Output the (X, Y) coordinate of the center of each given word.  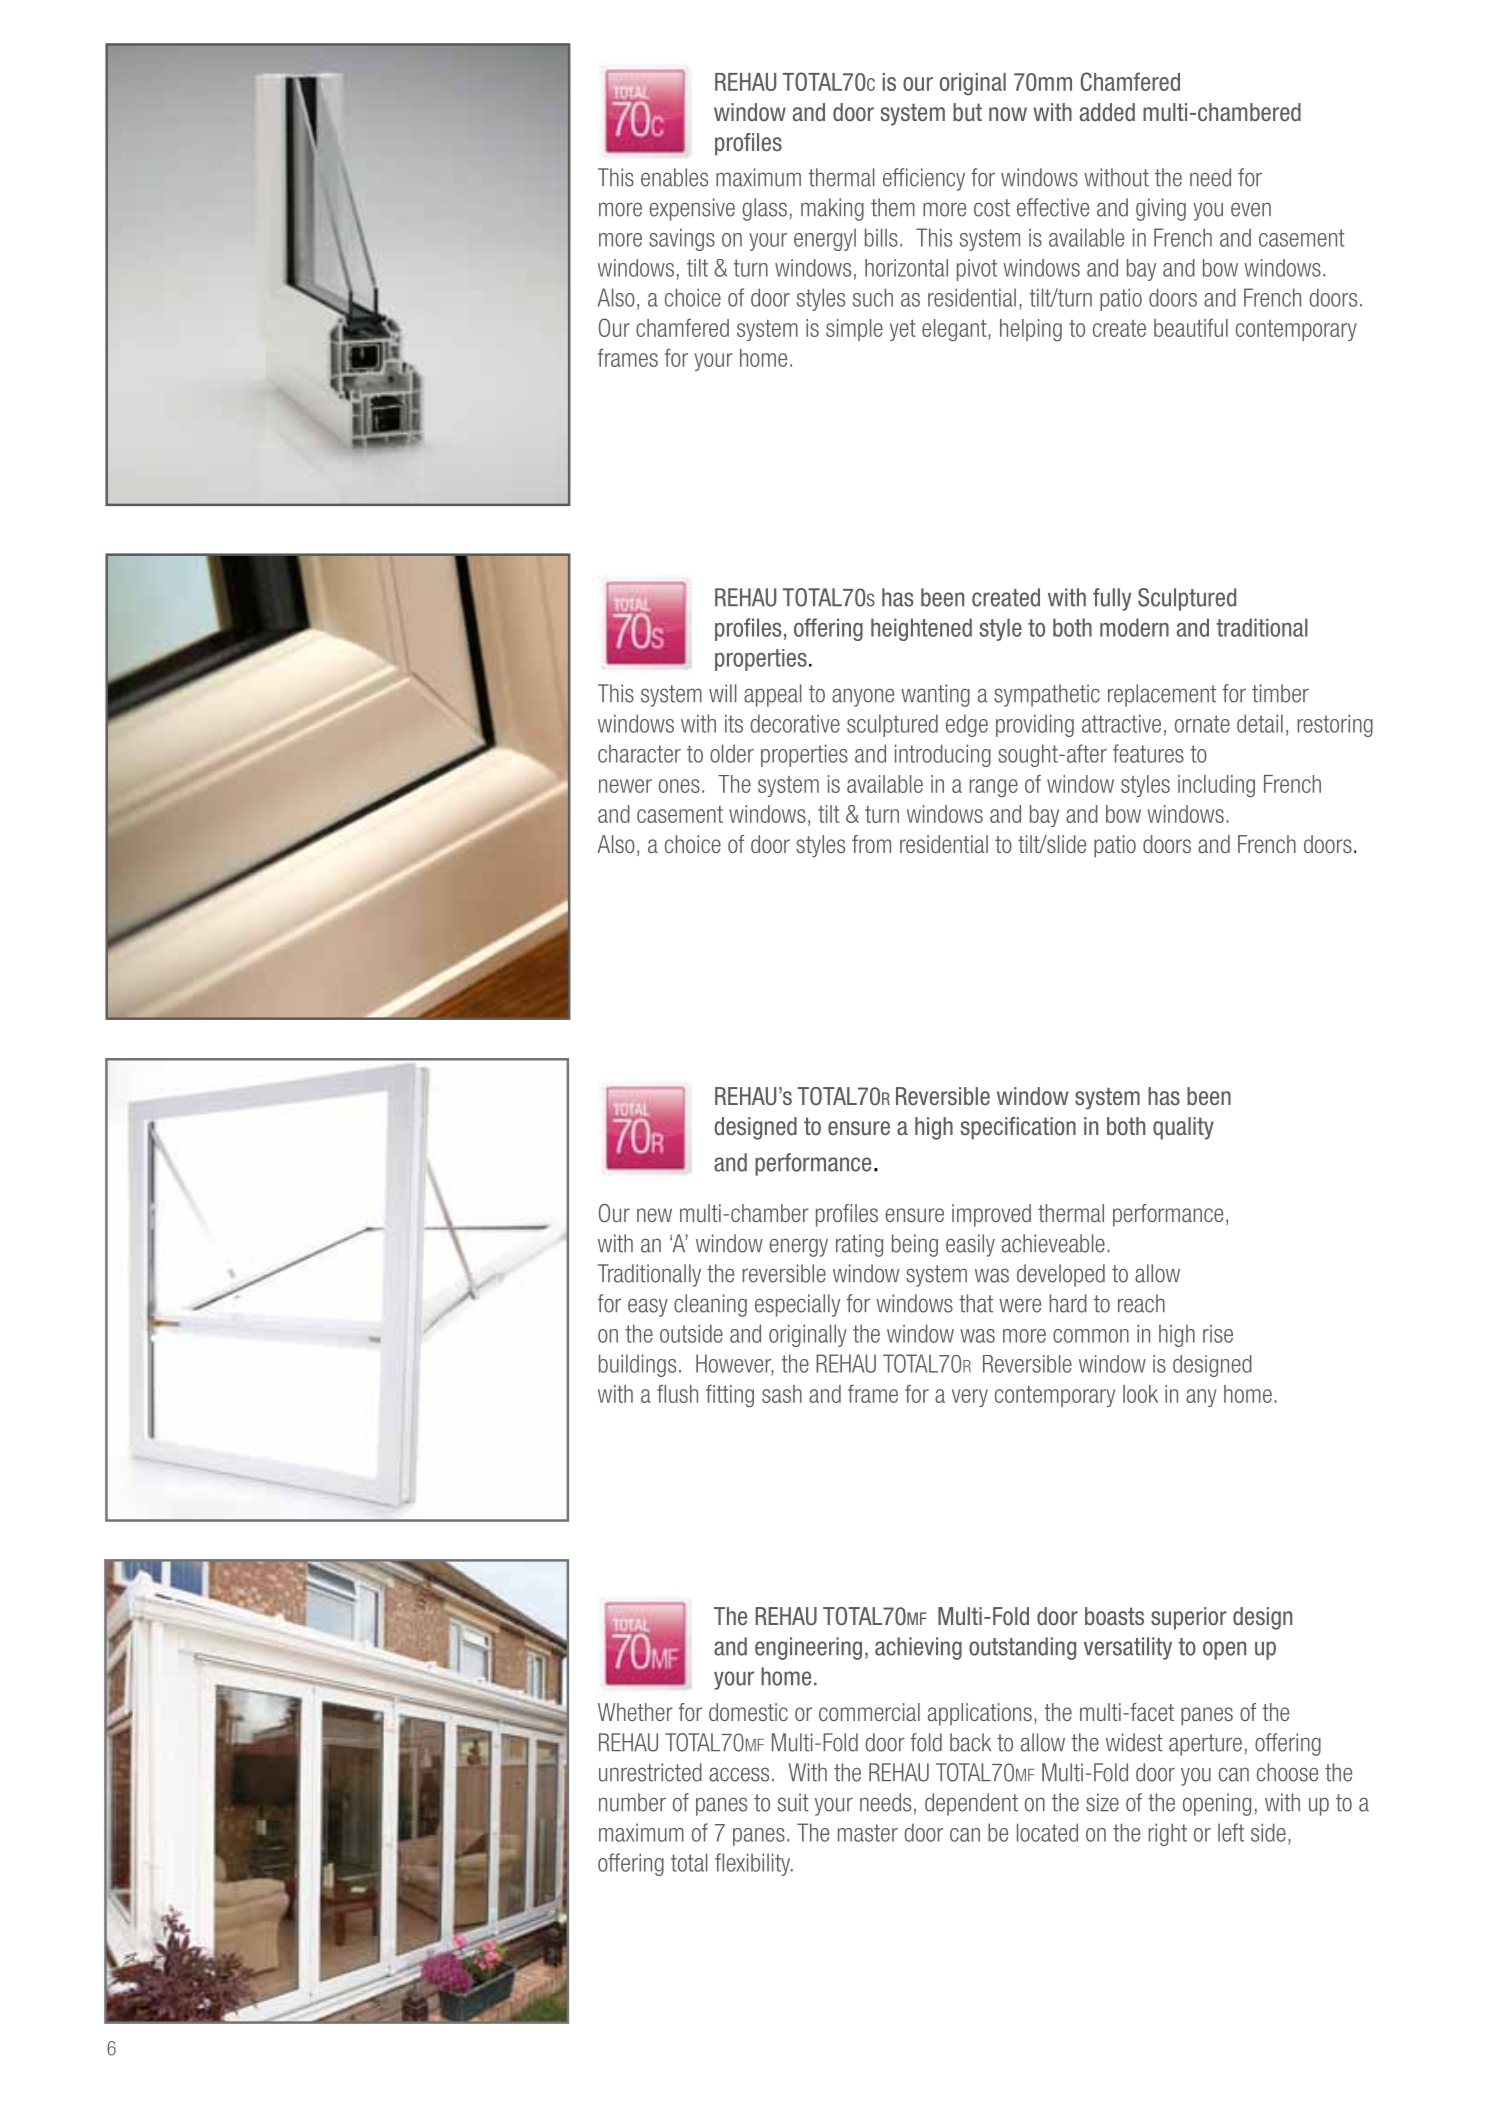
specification (1018, 1128)
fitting (730, 1396)
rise (1218, 1333)
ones (679, 786)
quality (1183, 1128)
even (1251, 209)
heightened (921, 629)
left (1231, 1832)
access (739, 1774)
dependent (971, 1804)
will (723, 693)
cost (992, 208)
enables (674, 177)
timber (1280, 693)
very (970, 1398)
